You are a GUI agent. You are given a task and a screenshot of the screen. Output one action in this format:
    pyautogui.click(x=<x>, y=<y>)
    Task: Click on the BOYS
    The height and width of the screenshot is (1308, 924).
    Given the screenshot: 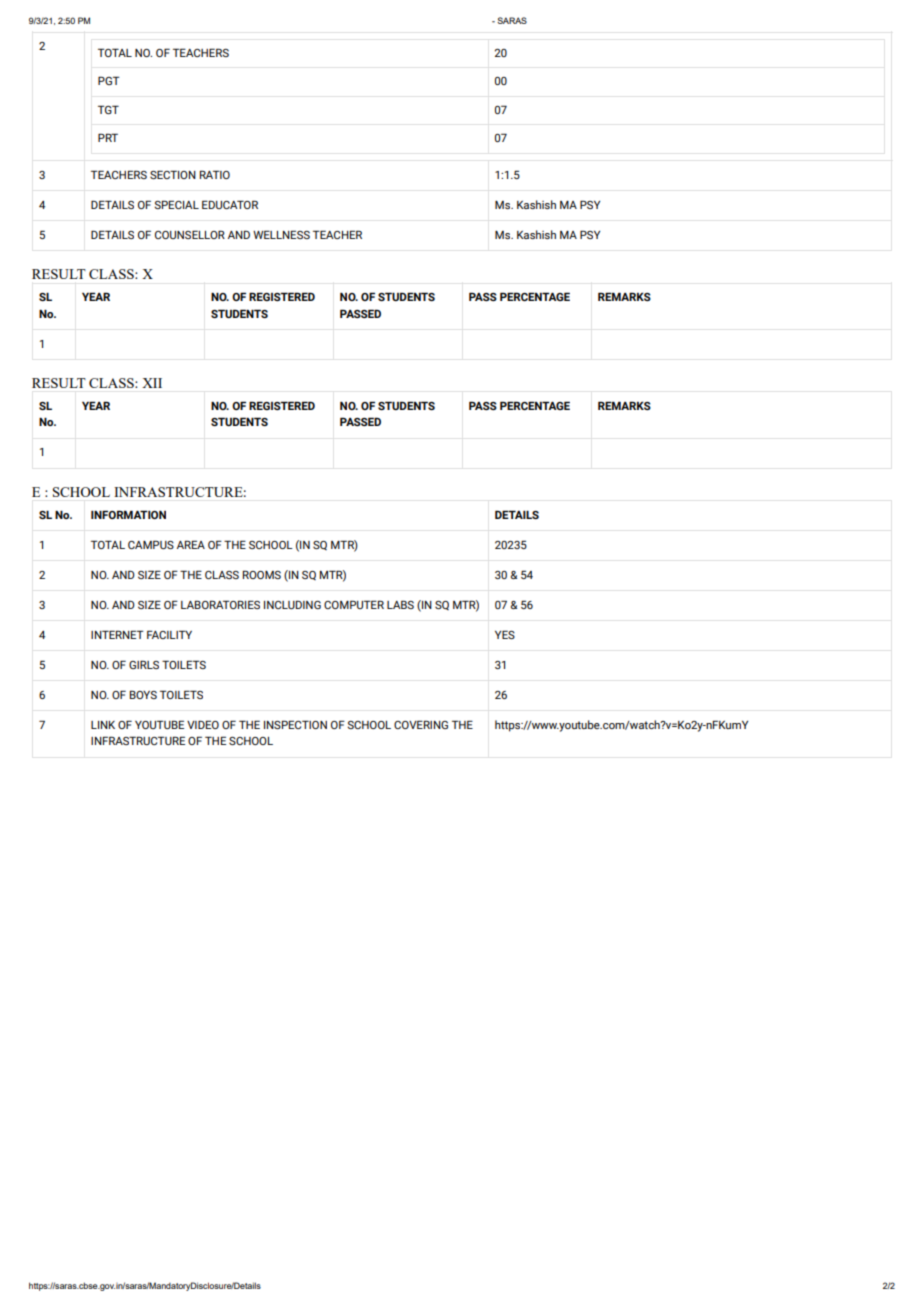 What is the action you would take?
    pyautogui.click(x=143, y=694)
